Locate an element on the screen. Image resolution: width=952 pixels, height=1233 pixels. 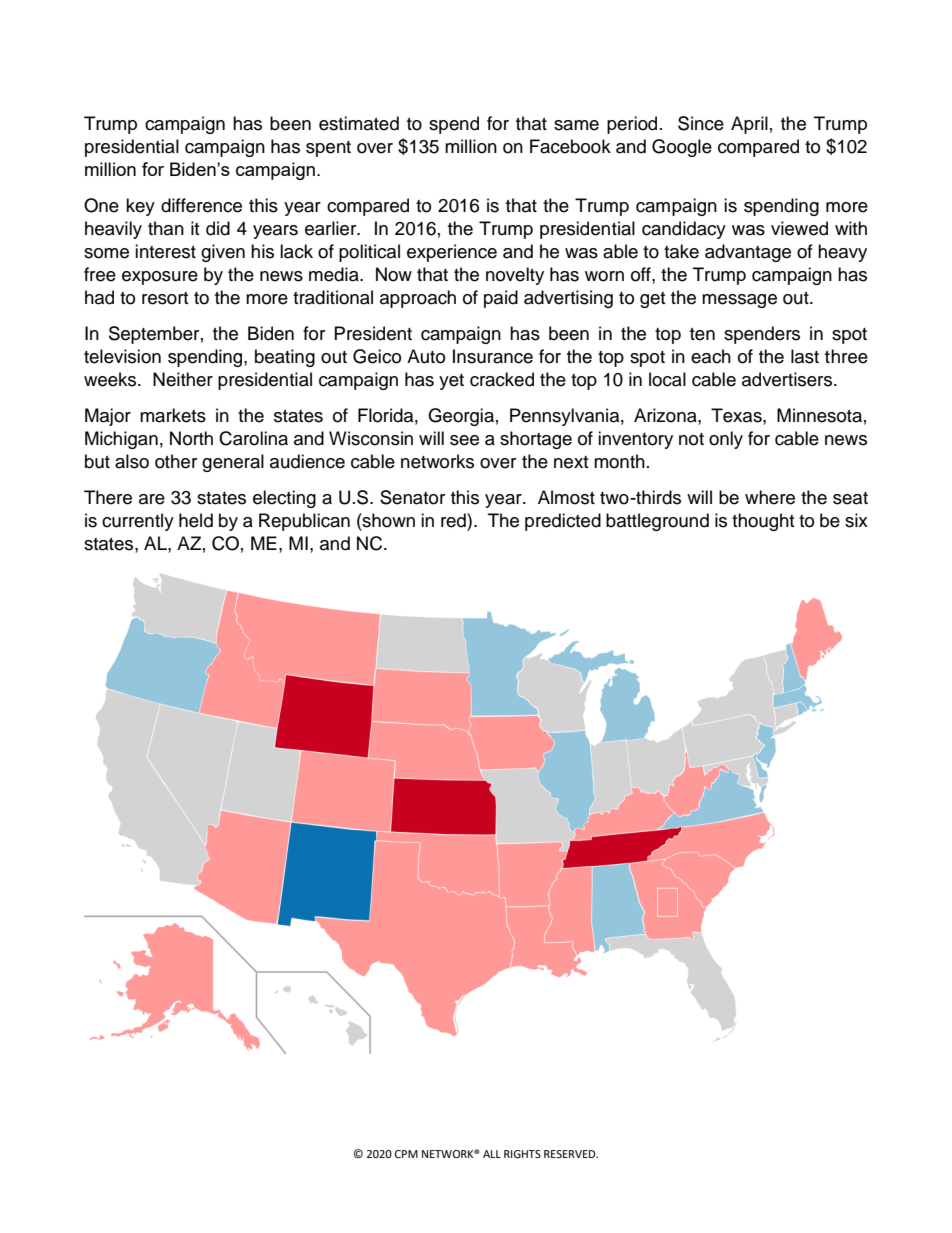
yet is located at coordinates (451, 382).
